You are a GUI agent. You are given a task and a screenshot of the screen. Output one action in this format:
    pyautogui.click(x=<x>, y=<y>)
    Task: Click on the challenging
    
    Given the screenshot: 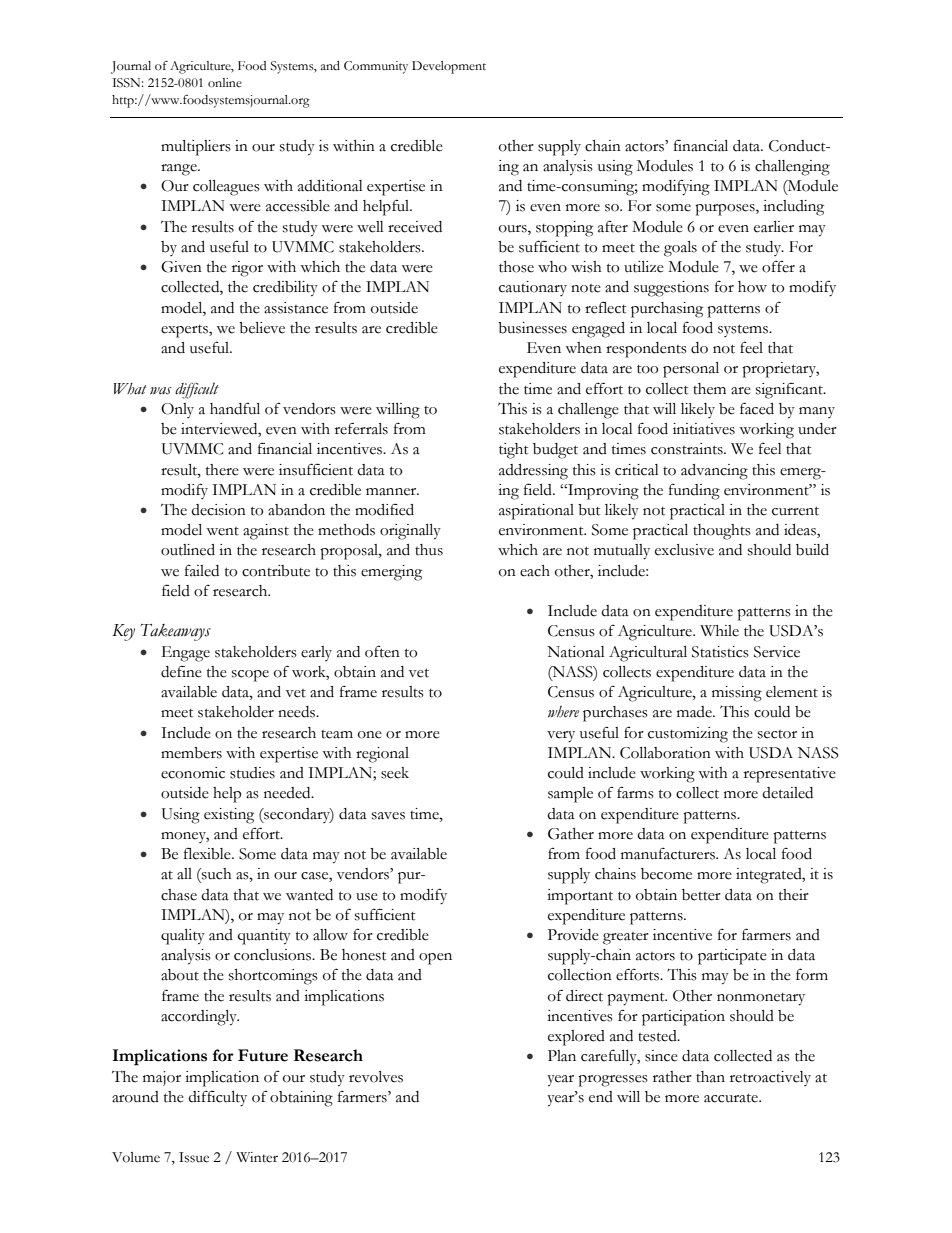 What is the action you would take?
    pyautogui.click(x=792, y=168)
